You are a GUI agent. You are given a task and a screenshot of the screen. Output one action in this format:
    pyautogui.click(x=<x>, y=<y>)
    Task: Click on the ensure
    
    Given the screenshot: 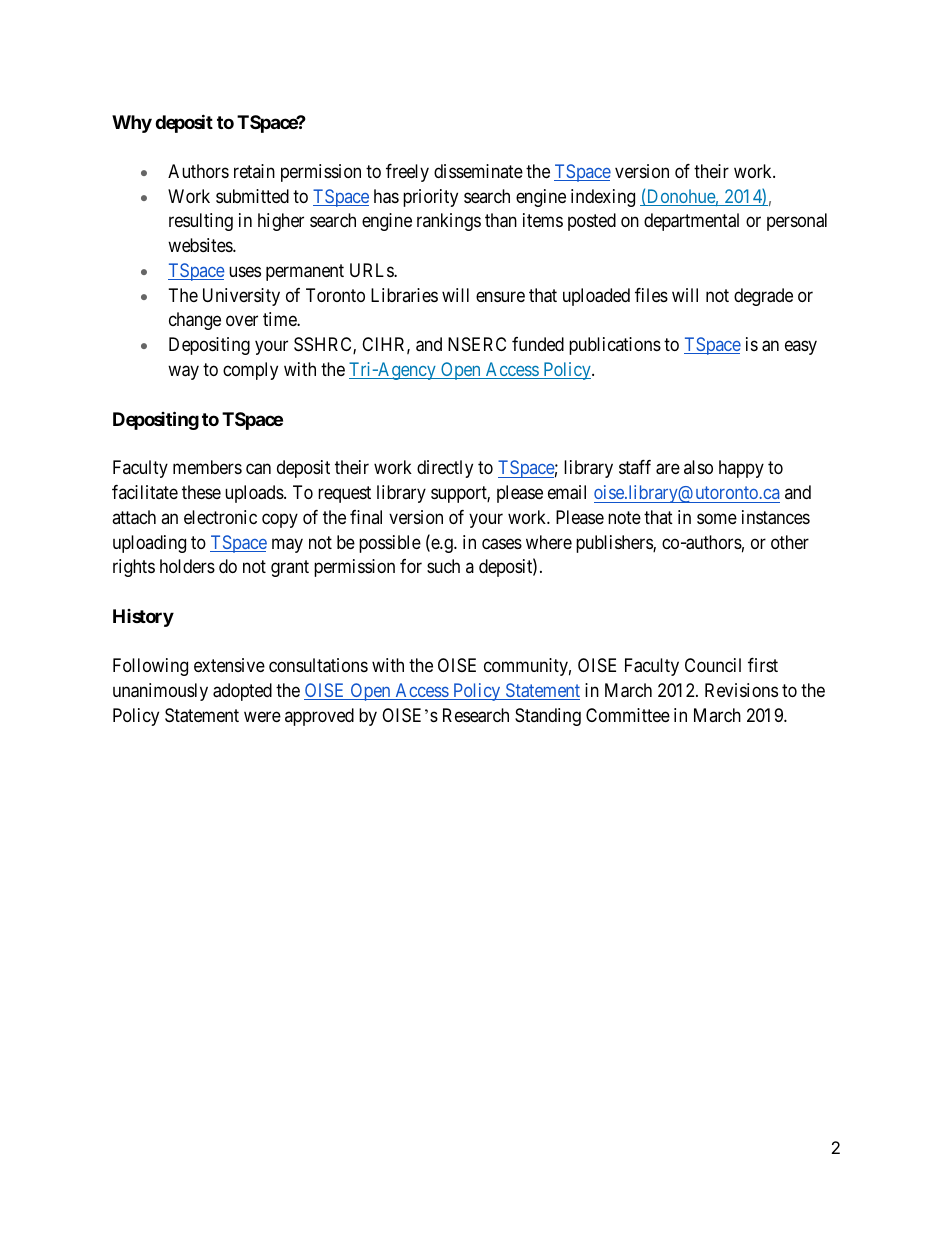 What is the action you would take?
    pyautogui.click(x=500, y=296)
